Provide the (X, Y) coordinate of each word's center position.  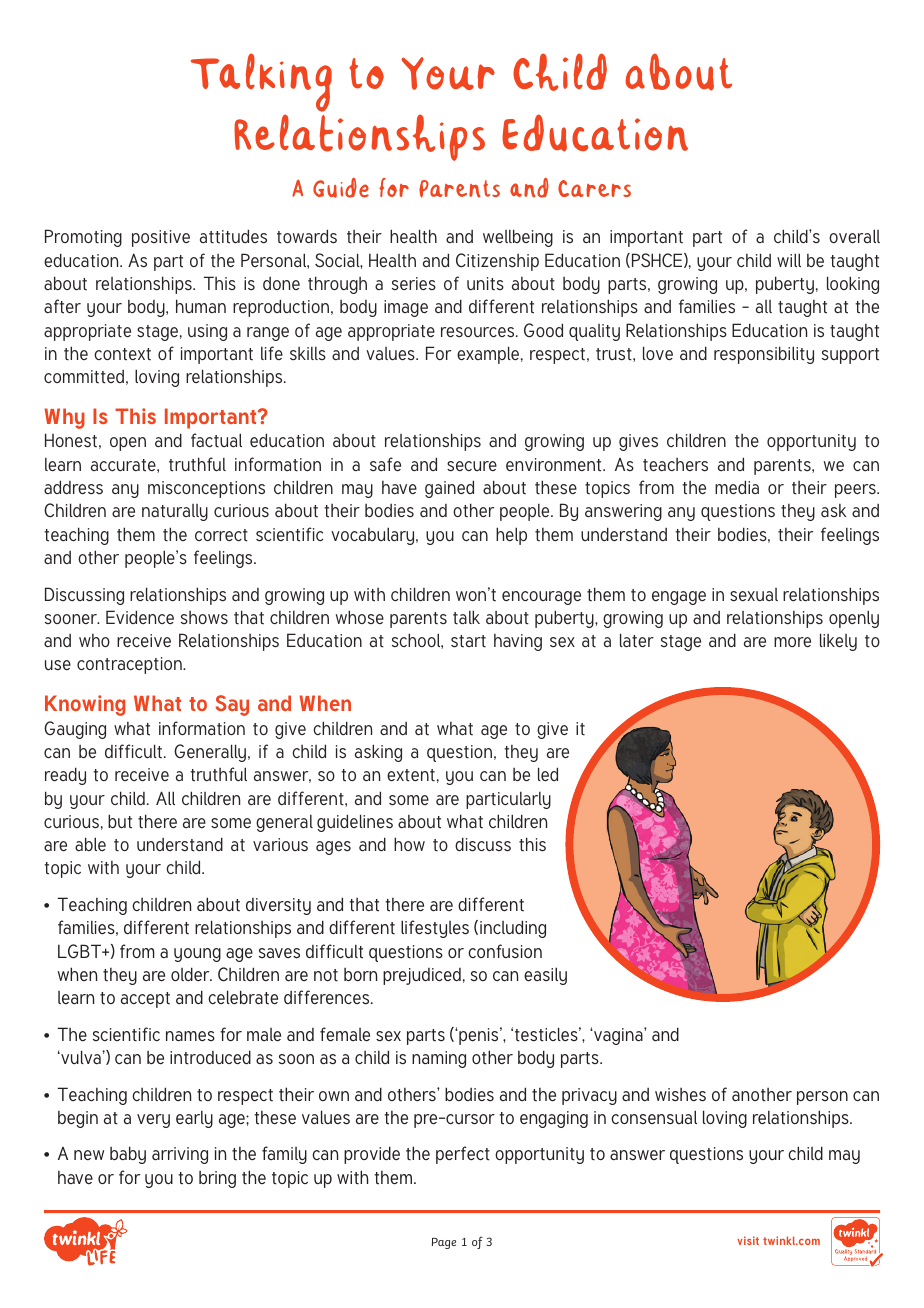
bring (217, 1179)
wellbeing (518, 238)
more (792, 642)
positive (161, 238)
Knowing (85, 705)
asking (378, 753)
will (789, 260)
